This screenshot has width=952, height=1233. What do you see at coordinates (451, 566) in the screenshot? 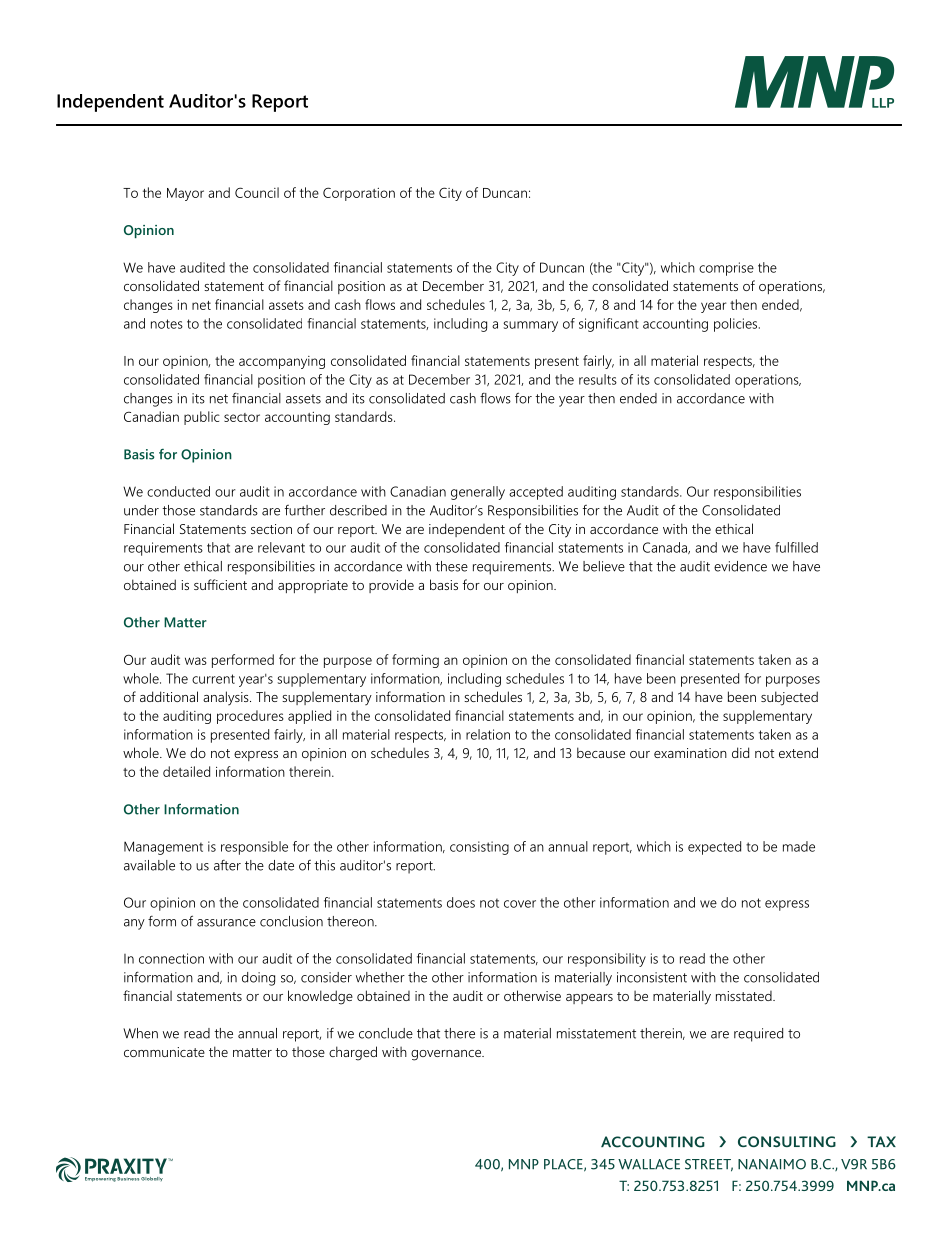
I see `these` at bounding box center [451, 566].
